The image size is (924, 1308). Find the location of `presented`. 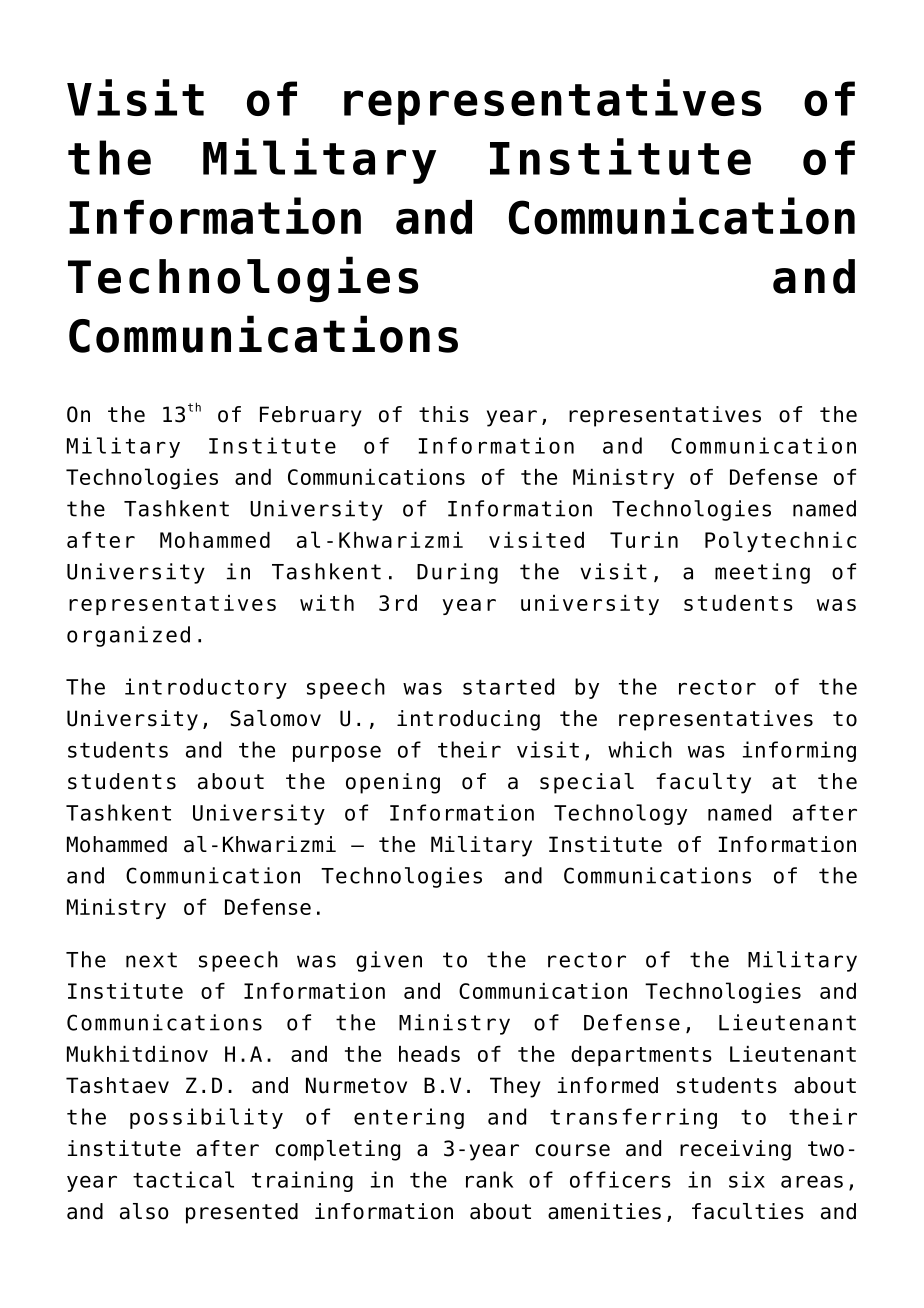

presented is located at coordinates (242, 1213).
